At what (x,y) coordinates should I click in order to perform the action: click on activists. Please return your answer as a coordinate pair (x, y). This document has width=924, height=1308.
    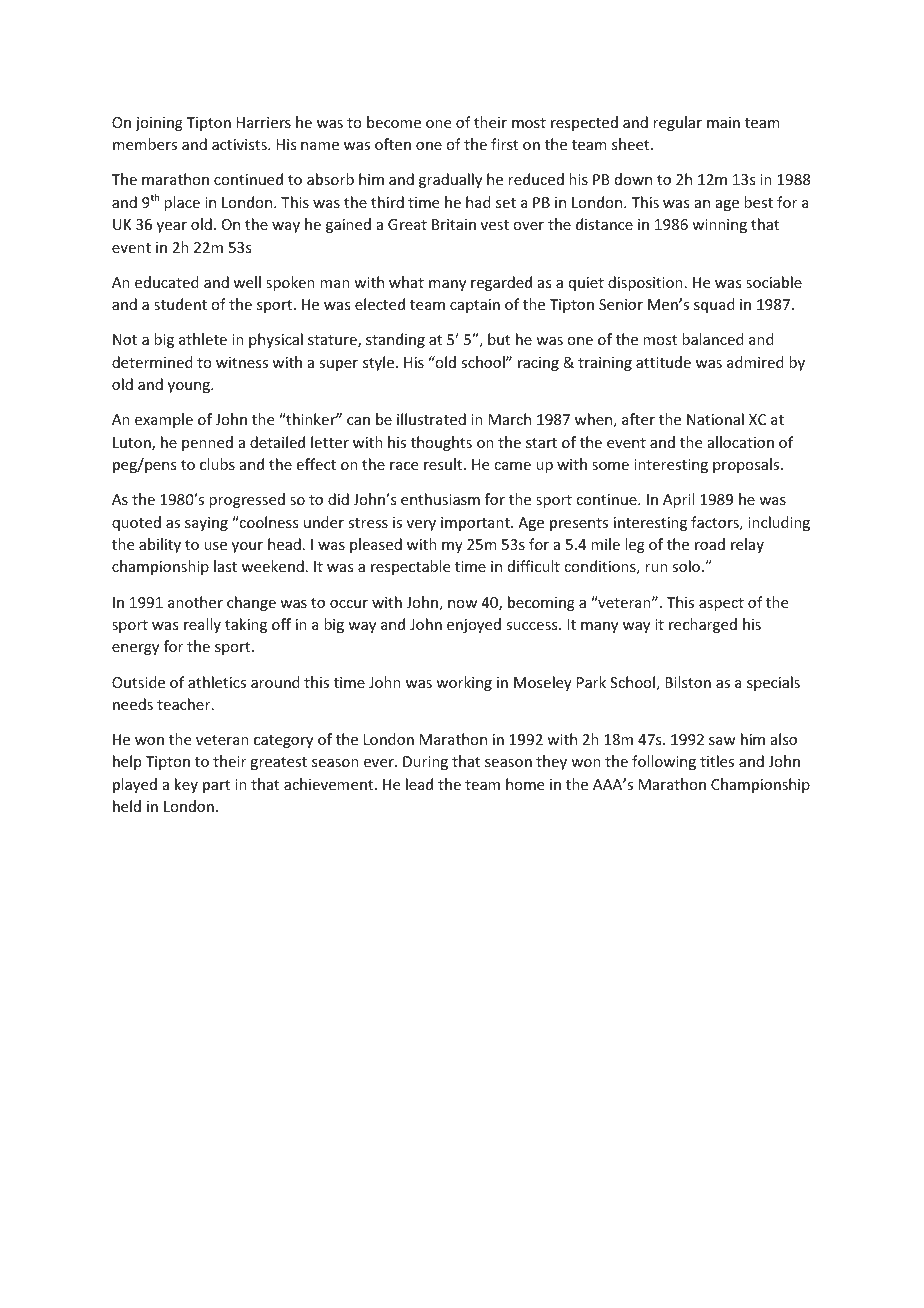
    Looking at the image, I should click on (240, 144).
